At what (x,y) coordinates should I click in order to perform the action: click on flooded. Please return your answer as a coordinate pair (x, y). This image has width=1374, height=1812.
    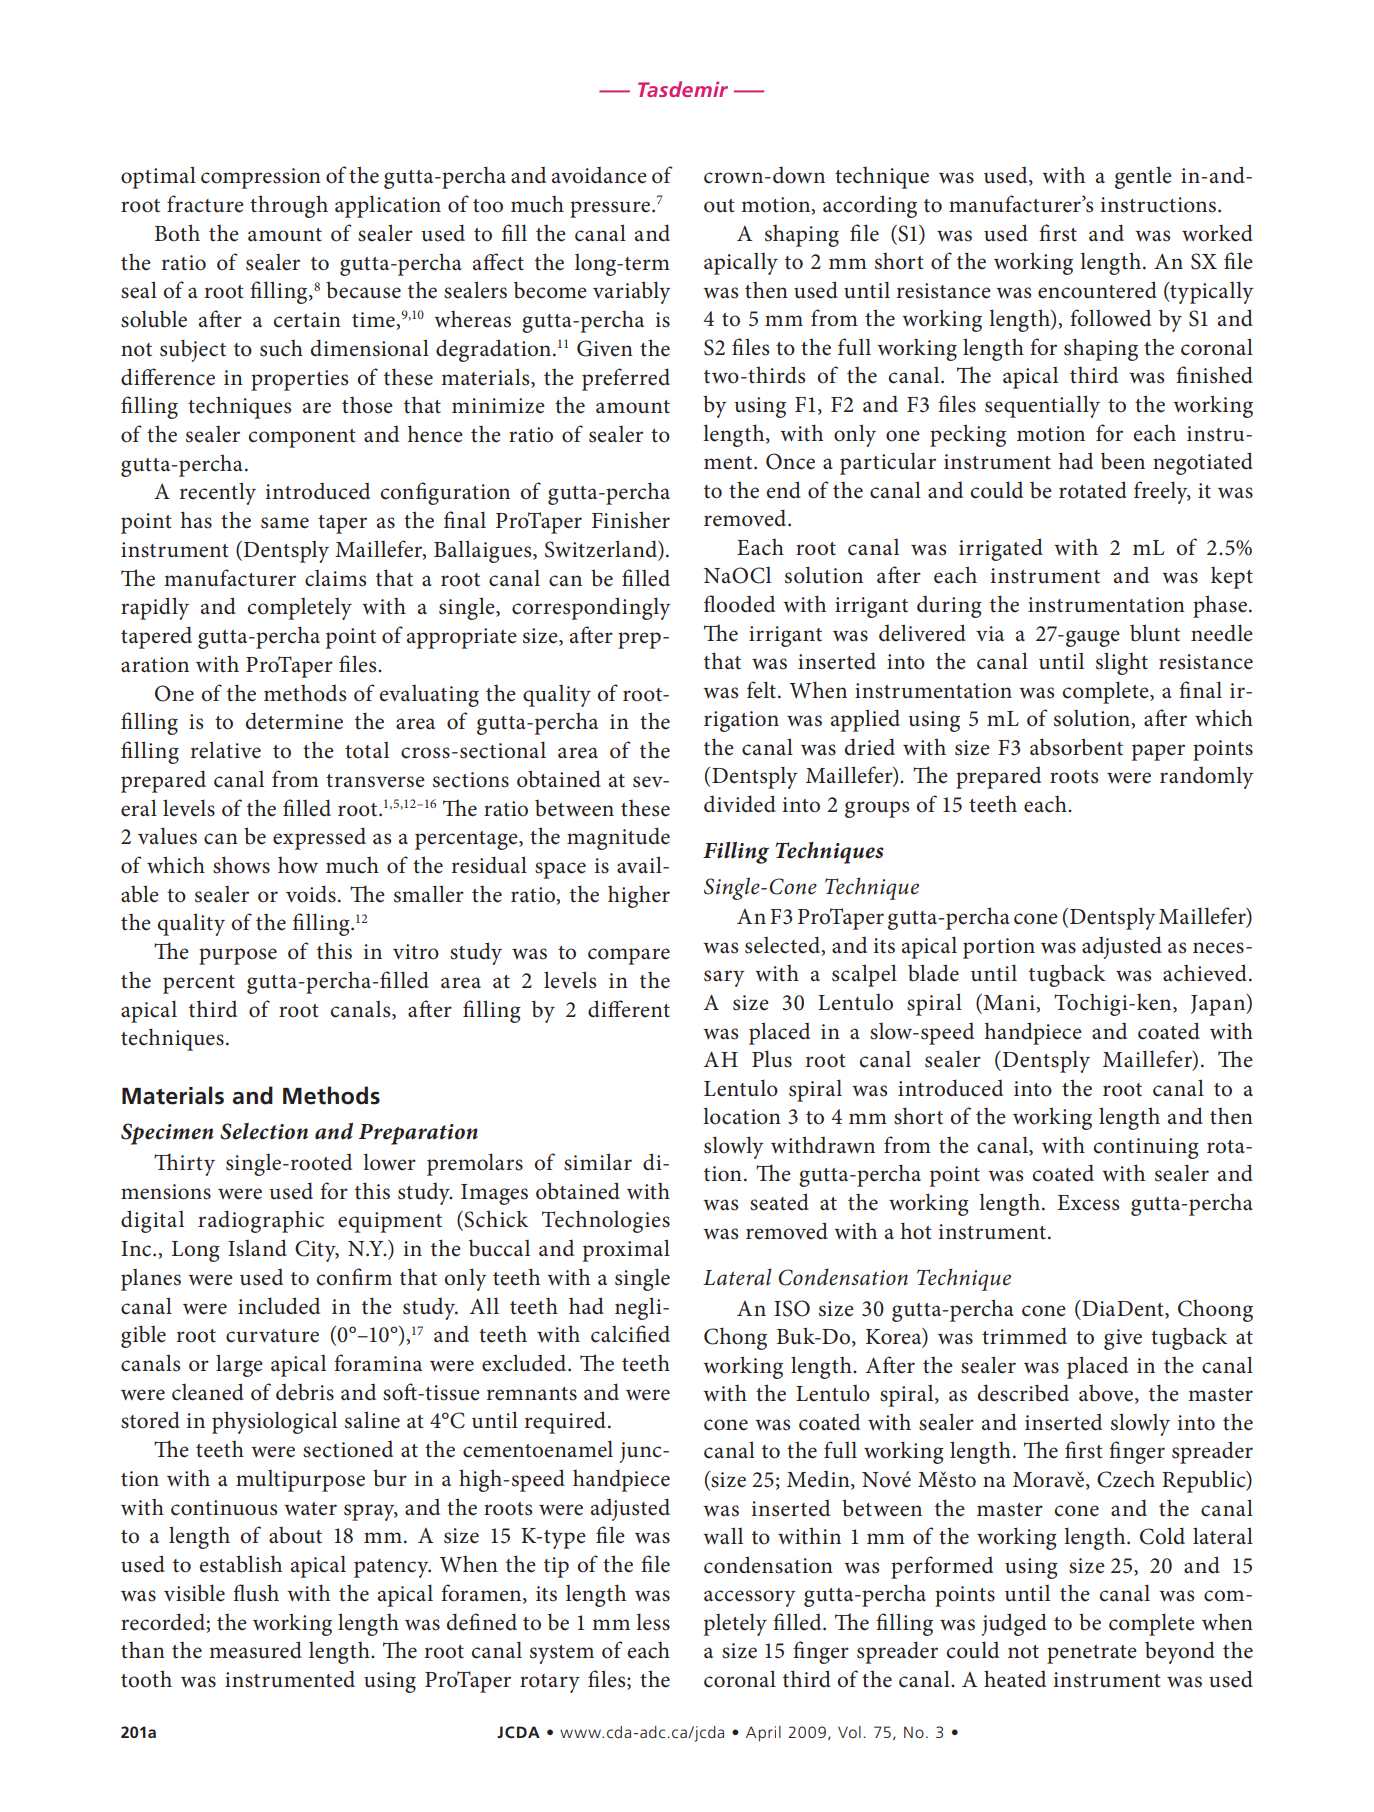
    Looking at the image, I should click on (739, 604).
